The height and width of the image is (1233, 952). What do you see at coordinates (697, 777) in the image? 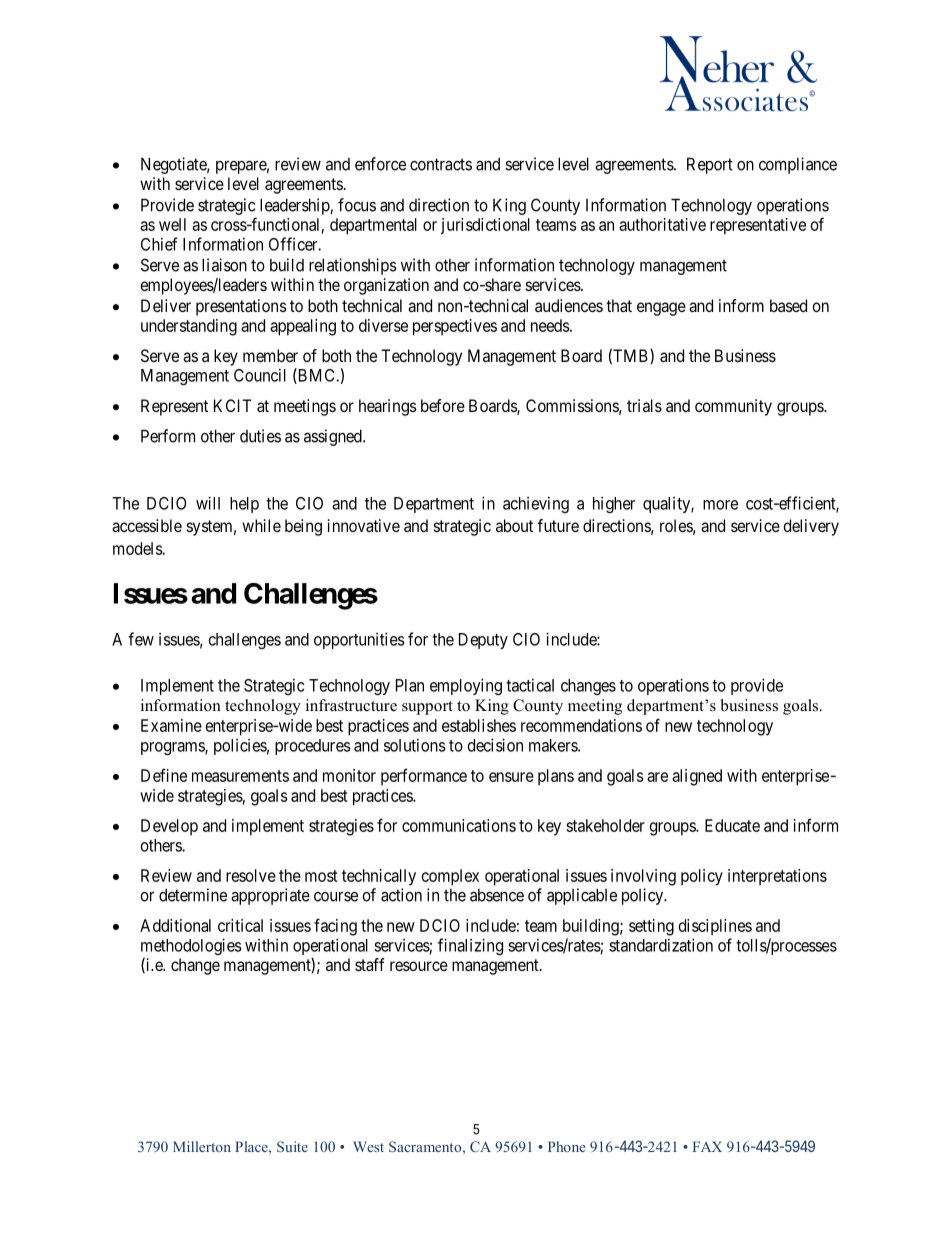
I see `aligned` at bounding box center [697, 777].
